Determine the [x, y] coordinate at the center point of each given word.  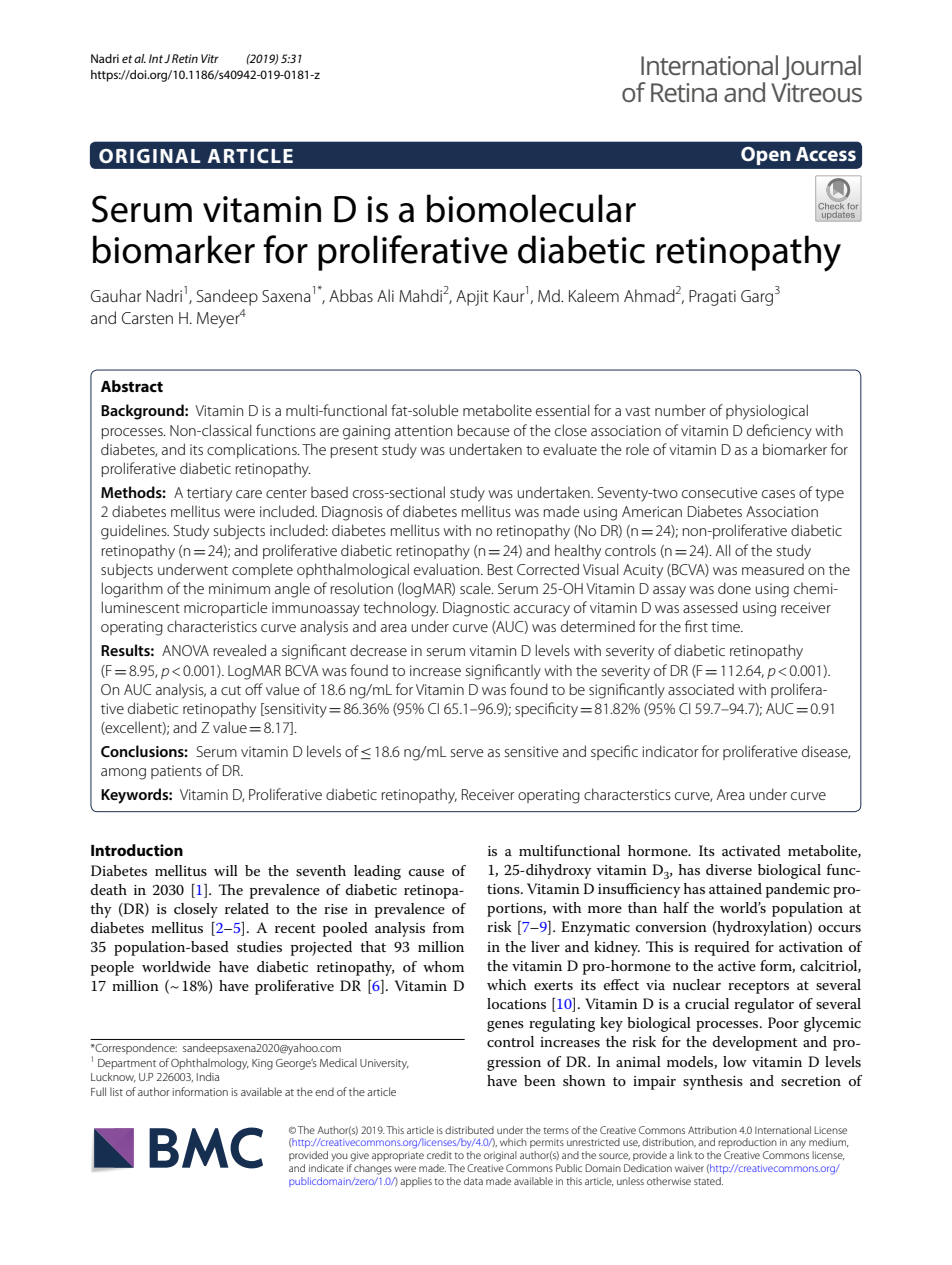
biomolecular [531, 208]
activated [751, 850]
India [208, 1076]
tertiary [209, 494]
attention [423, 430]
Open [766, 156]
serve [467, 753]
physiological [767, 412]
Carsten [147, 318]
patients [176, 772]
